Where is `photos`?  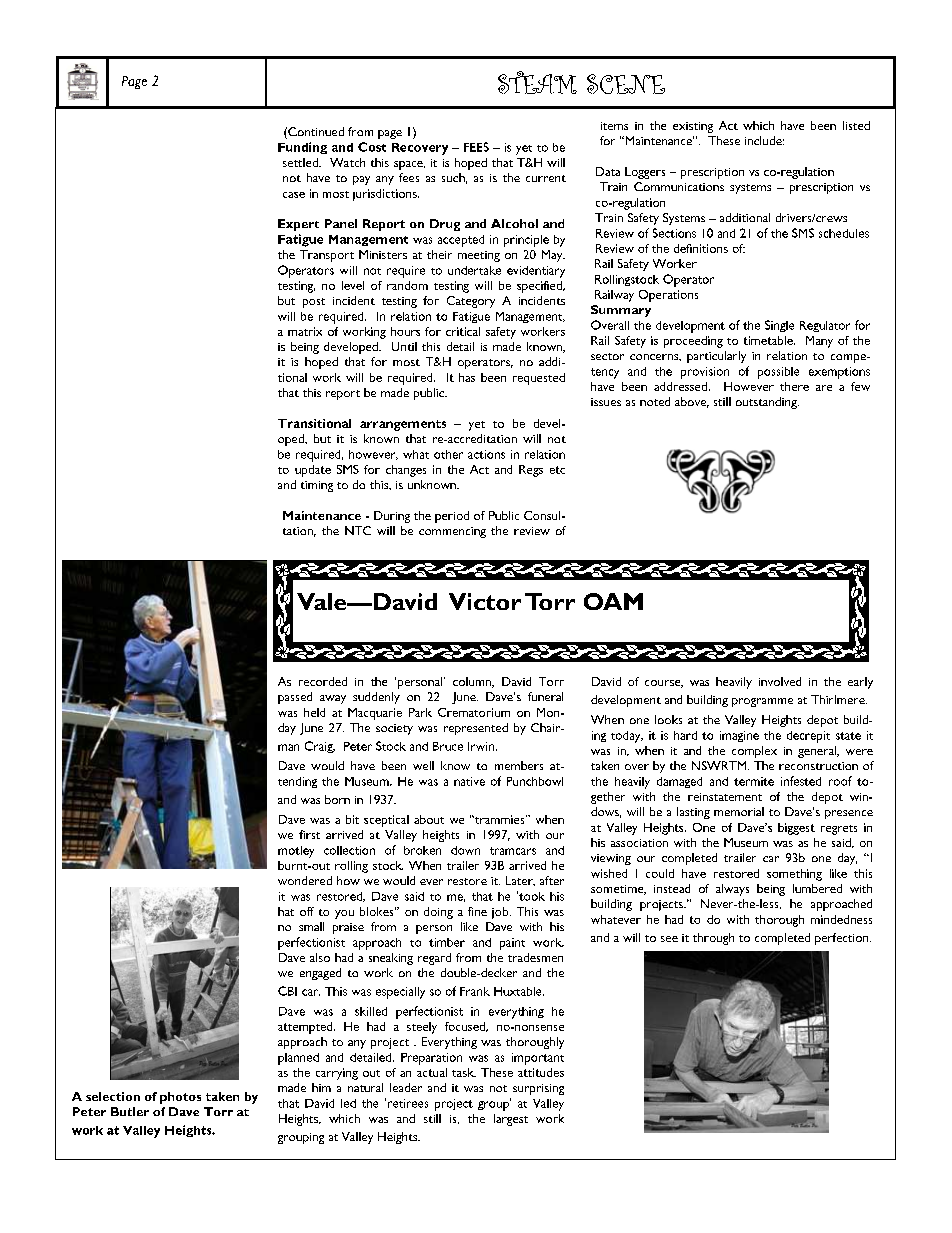
photos is located at coordinates (180, 1098).
